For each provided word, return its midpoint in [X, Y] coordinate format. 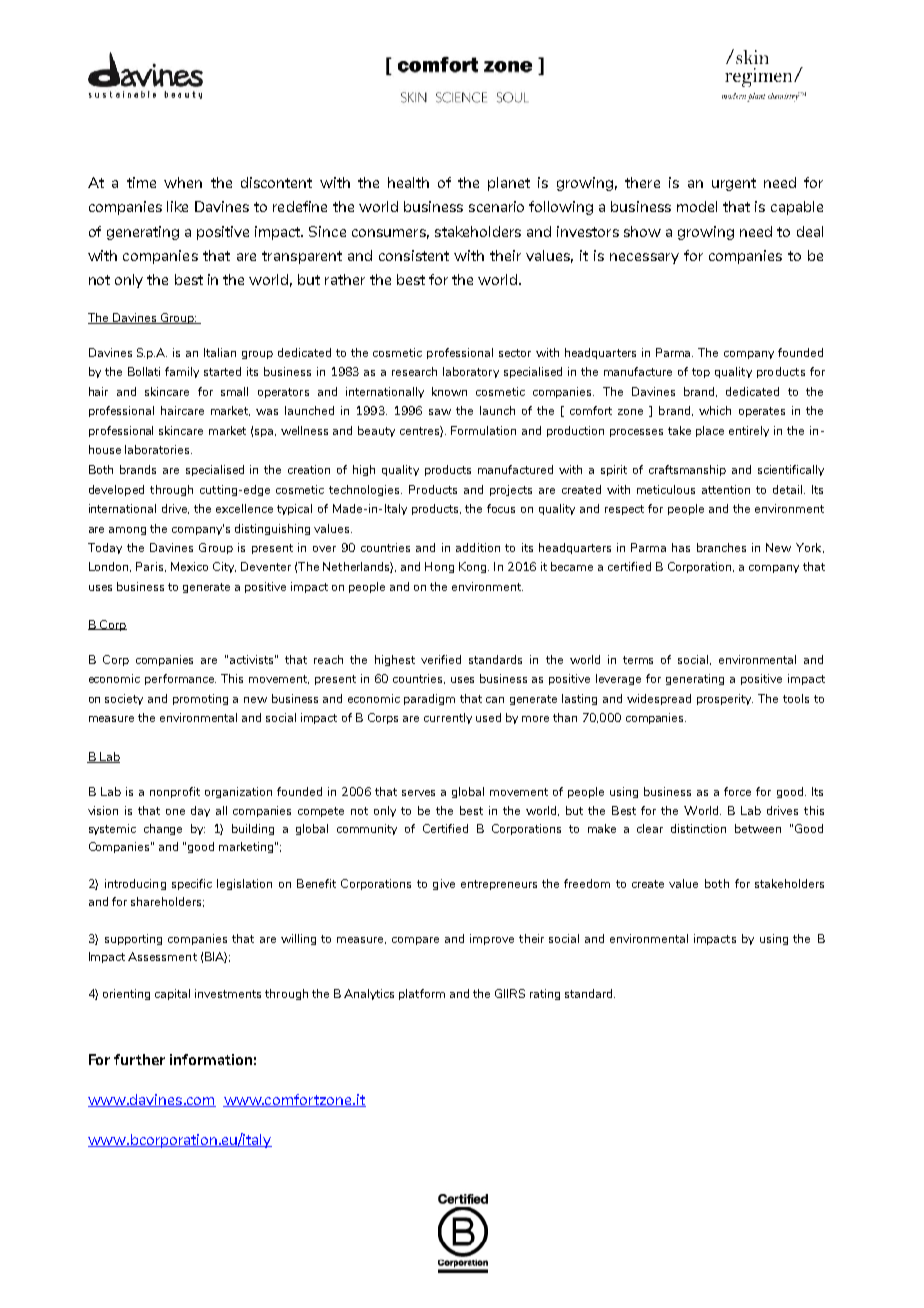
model [697, 206]
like [177, 206]
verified [441, 659]
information [211, 1059]
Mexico [189, 566]
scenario [496, 206]
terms [638, 660]
